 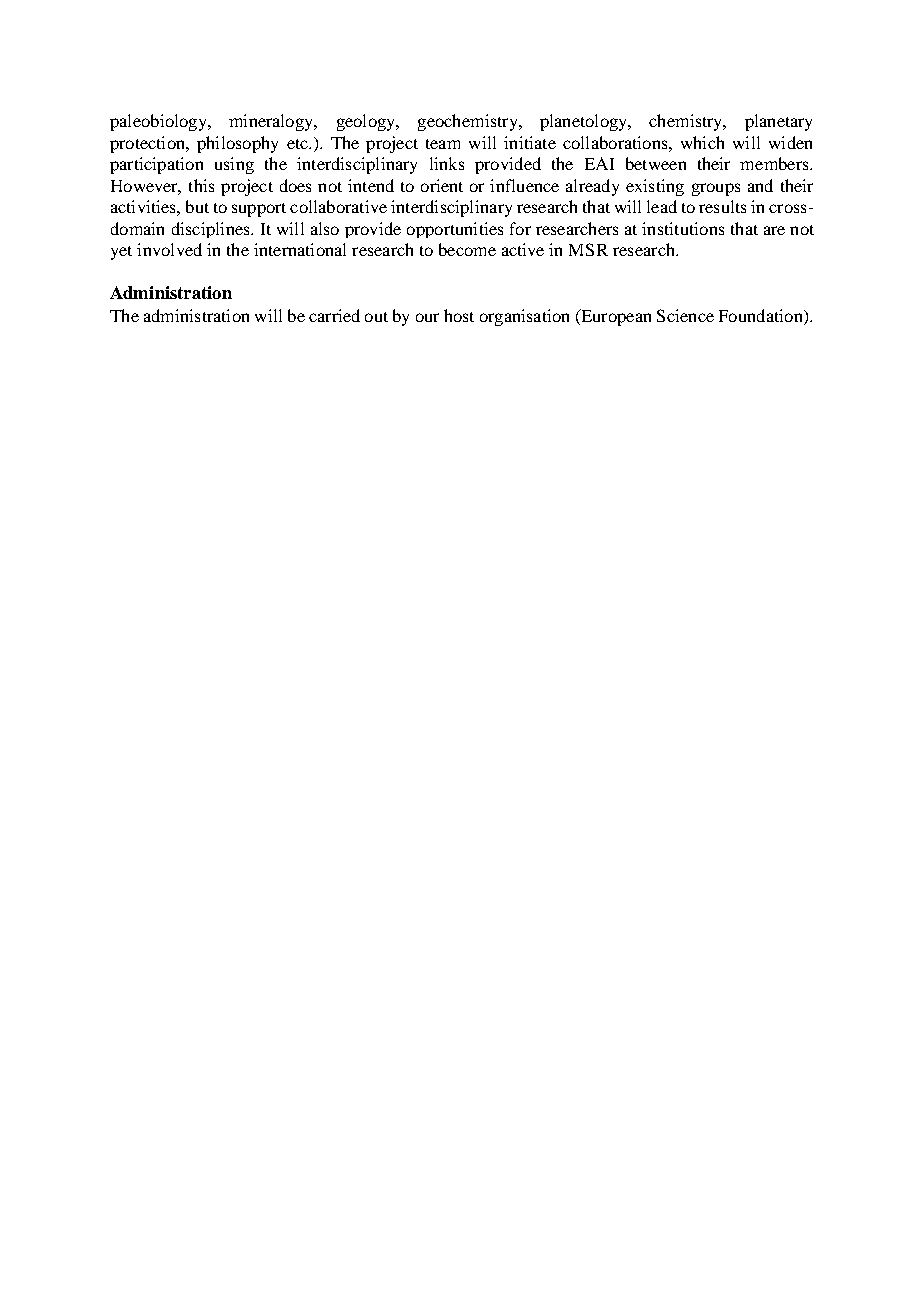 I want to click on become, so click(x=467, y=249).
